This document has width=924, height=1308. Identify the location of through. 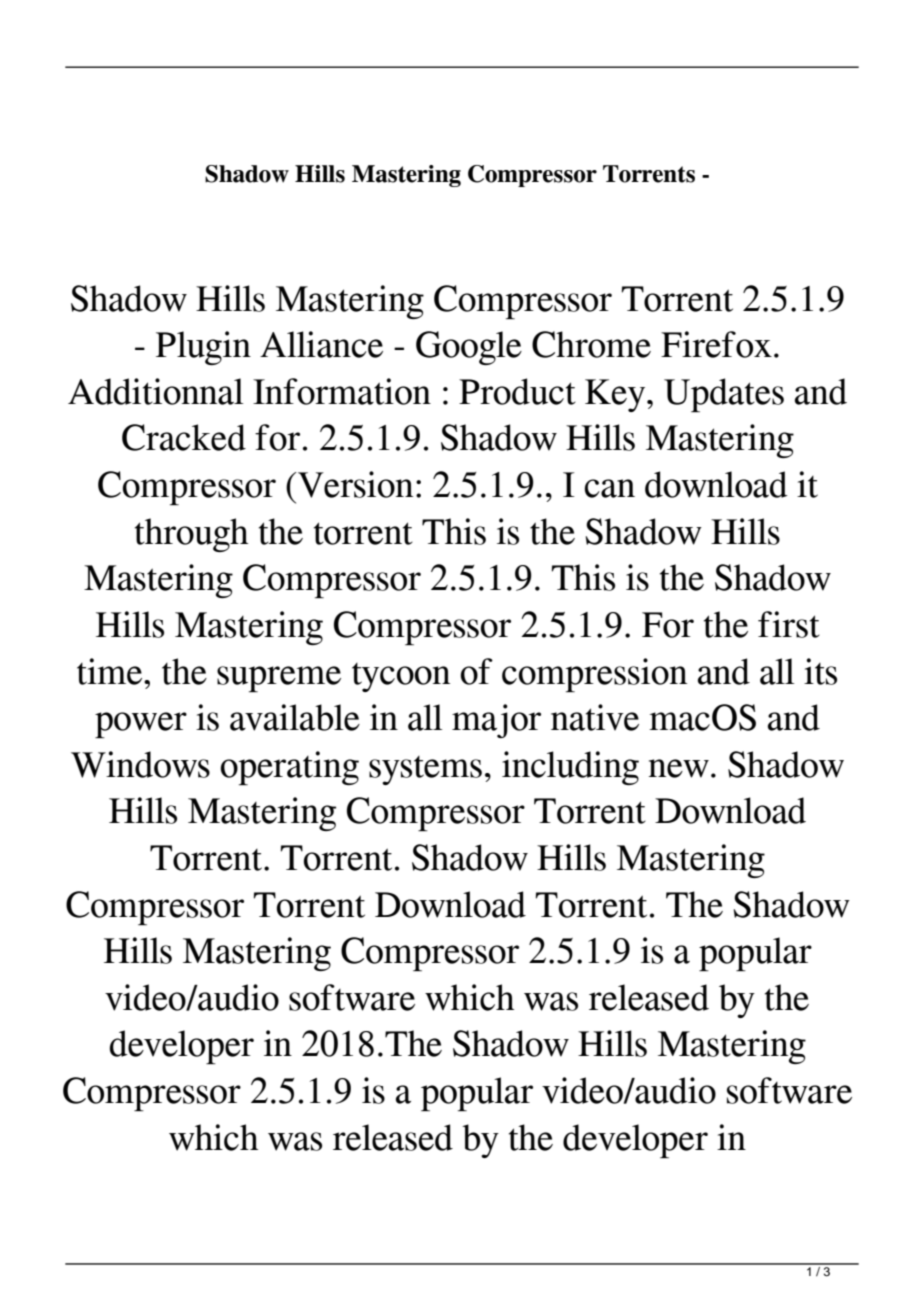
(191, 535).
